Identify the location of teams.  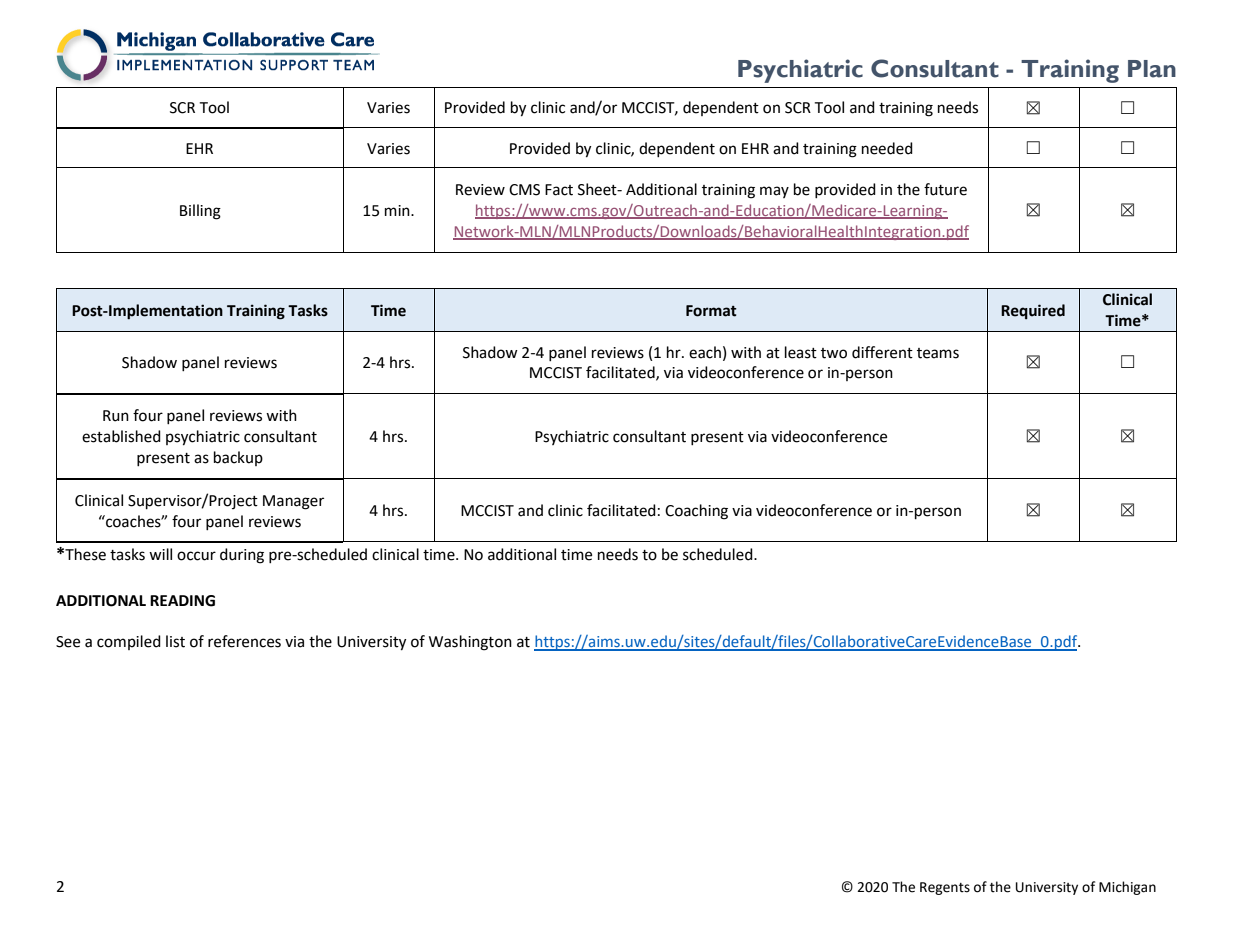
(938, 353).
